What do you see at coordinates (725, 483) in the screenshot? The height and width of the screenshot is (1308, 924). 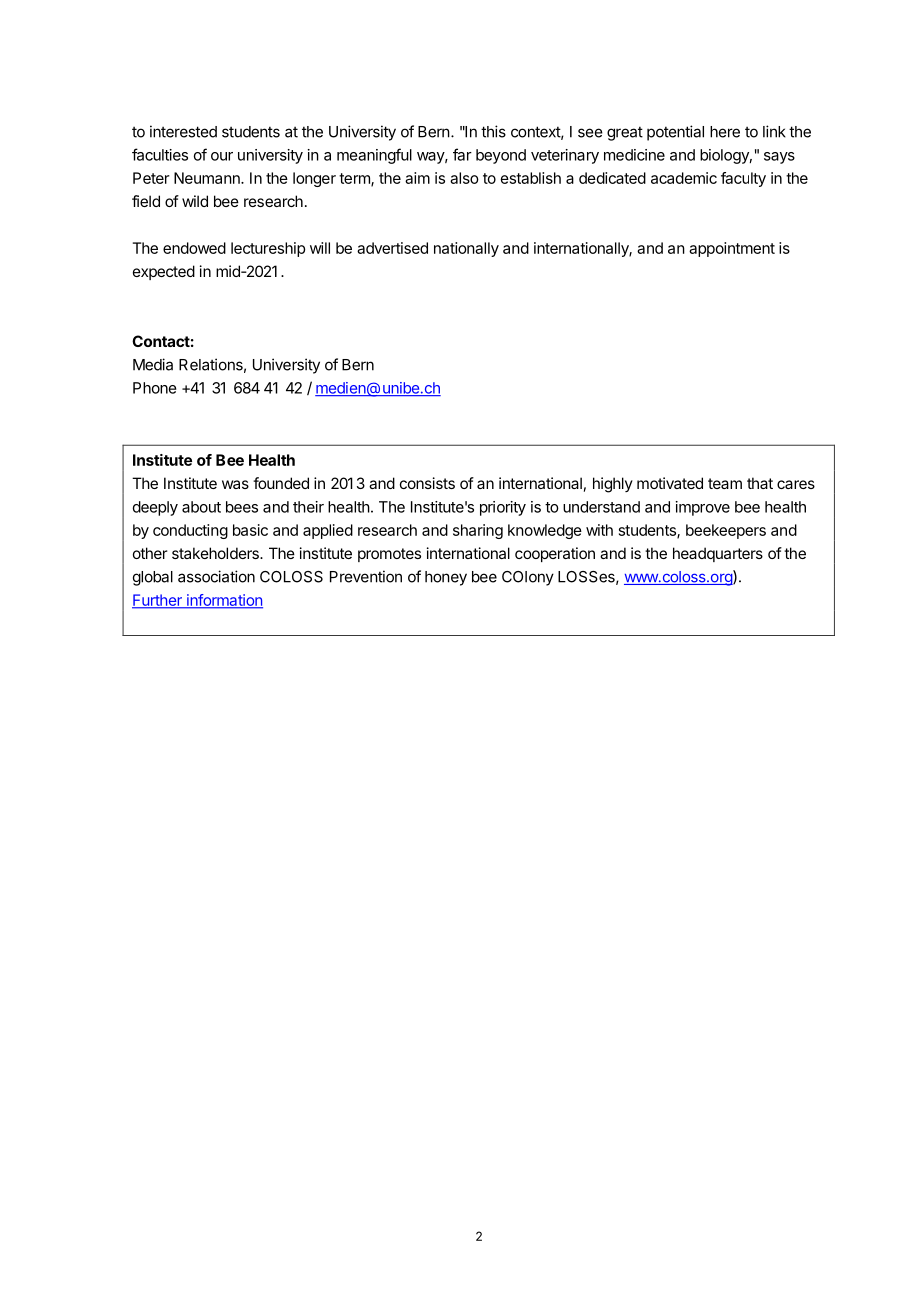 I see `team` at bounding box center [725, 483].
